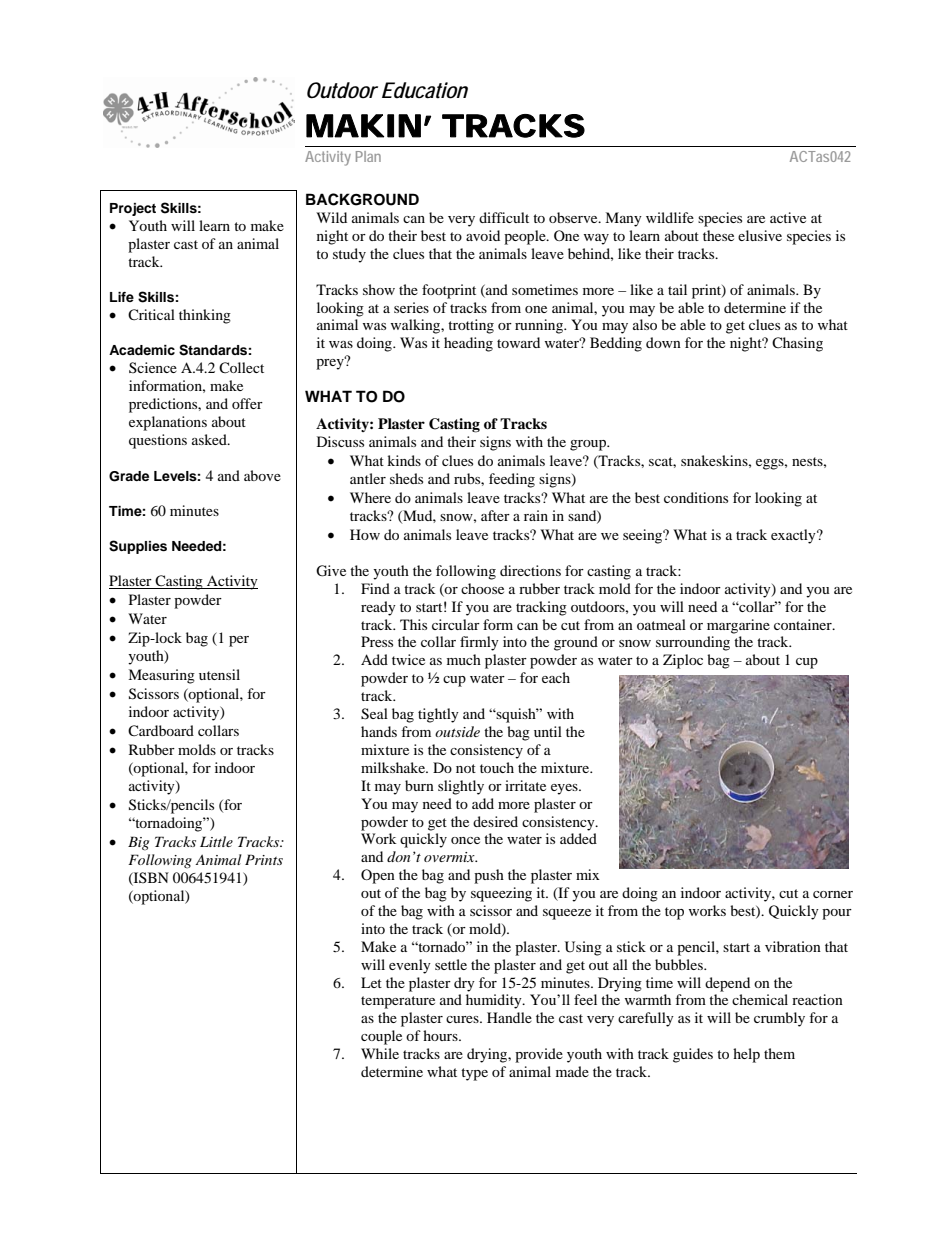 The height and width of the screenshot is (1233, 952). What do you see at coordinates (210, 439) in the screenshot?
I see `asked` at bounding box center [210, 439].
